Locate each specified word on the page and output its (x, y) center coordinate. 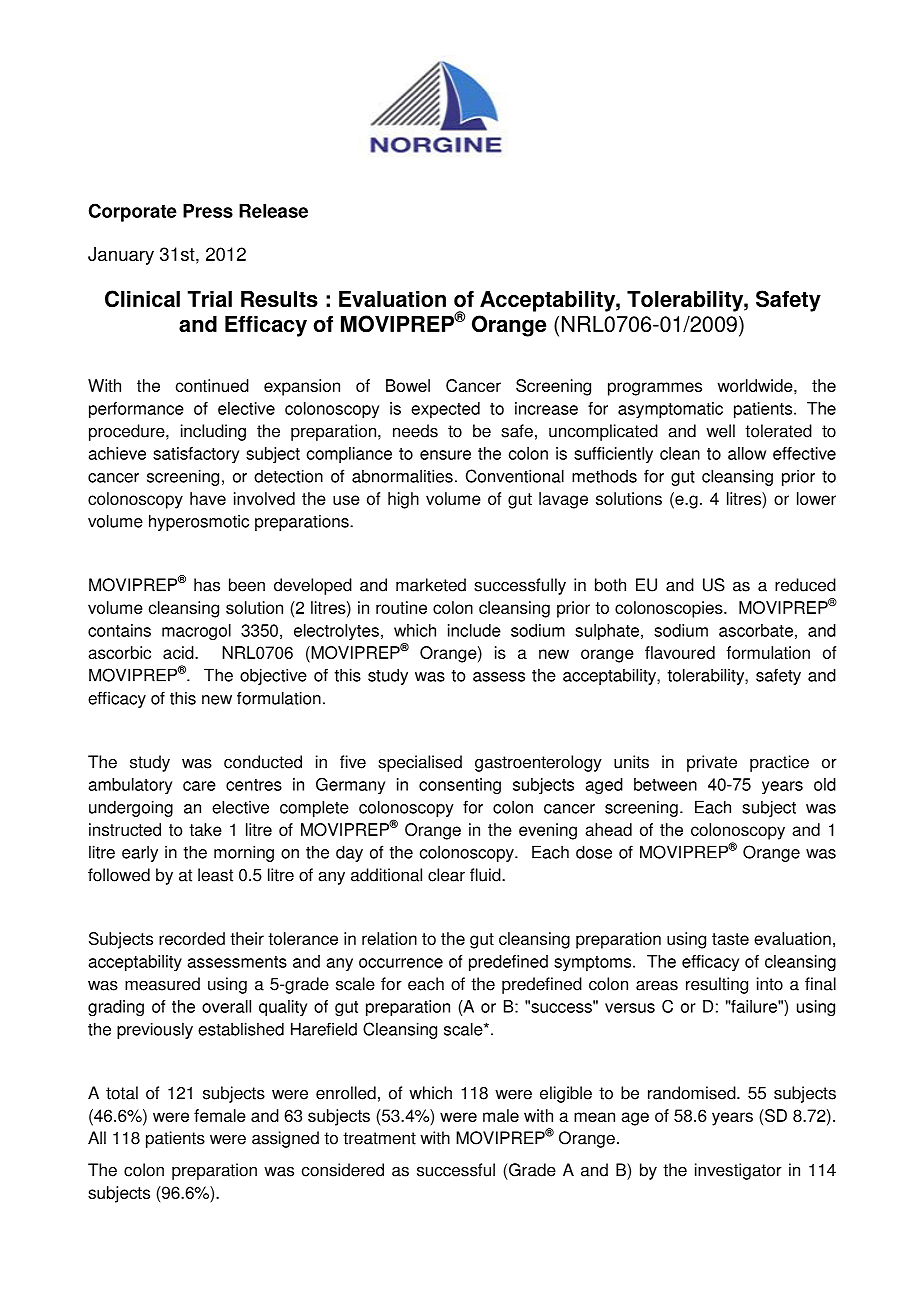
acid (179, 652)
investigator (738, 1171)
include (474, 630)
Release (273, 211)
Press (208, 211)
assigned (285, 1139)
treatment (379, 1138)
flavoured (680, 652)
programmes (655, 389)
